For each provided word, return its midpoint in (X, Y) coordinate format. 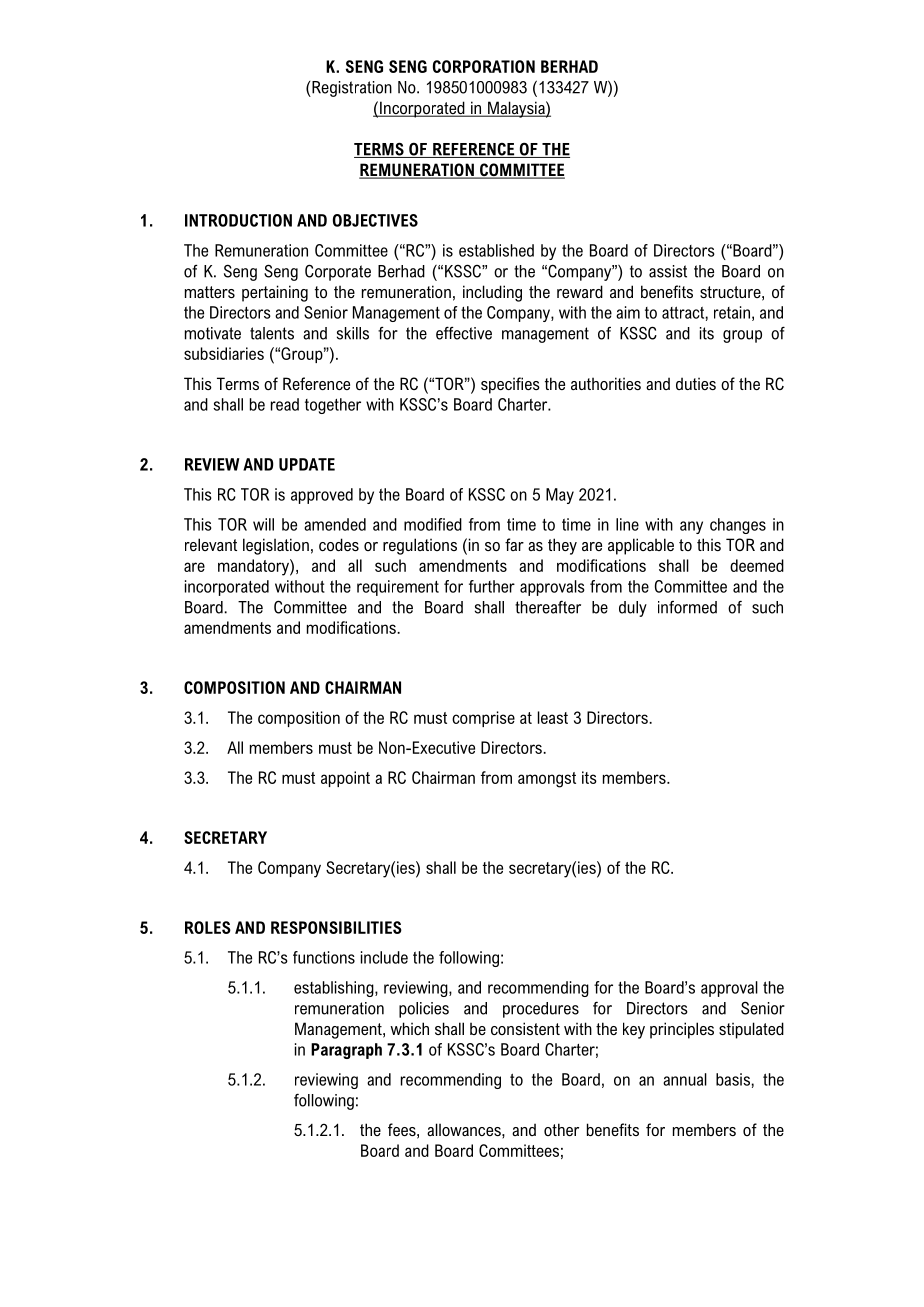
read (285, 404)
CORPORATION (484, 66)
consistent (525, 1028)
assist (668, 271)
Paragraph (346, 1051)
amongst (547, 780)
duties (696, 383)
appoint (345, 779)
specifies (510, 385)
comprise (483, 719)
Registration (351, 89)
